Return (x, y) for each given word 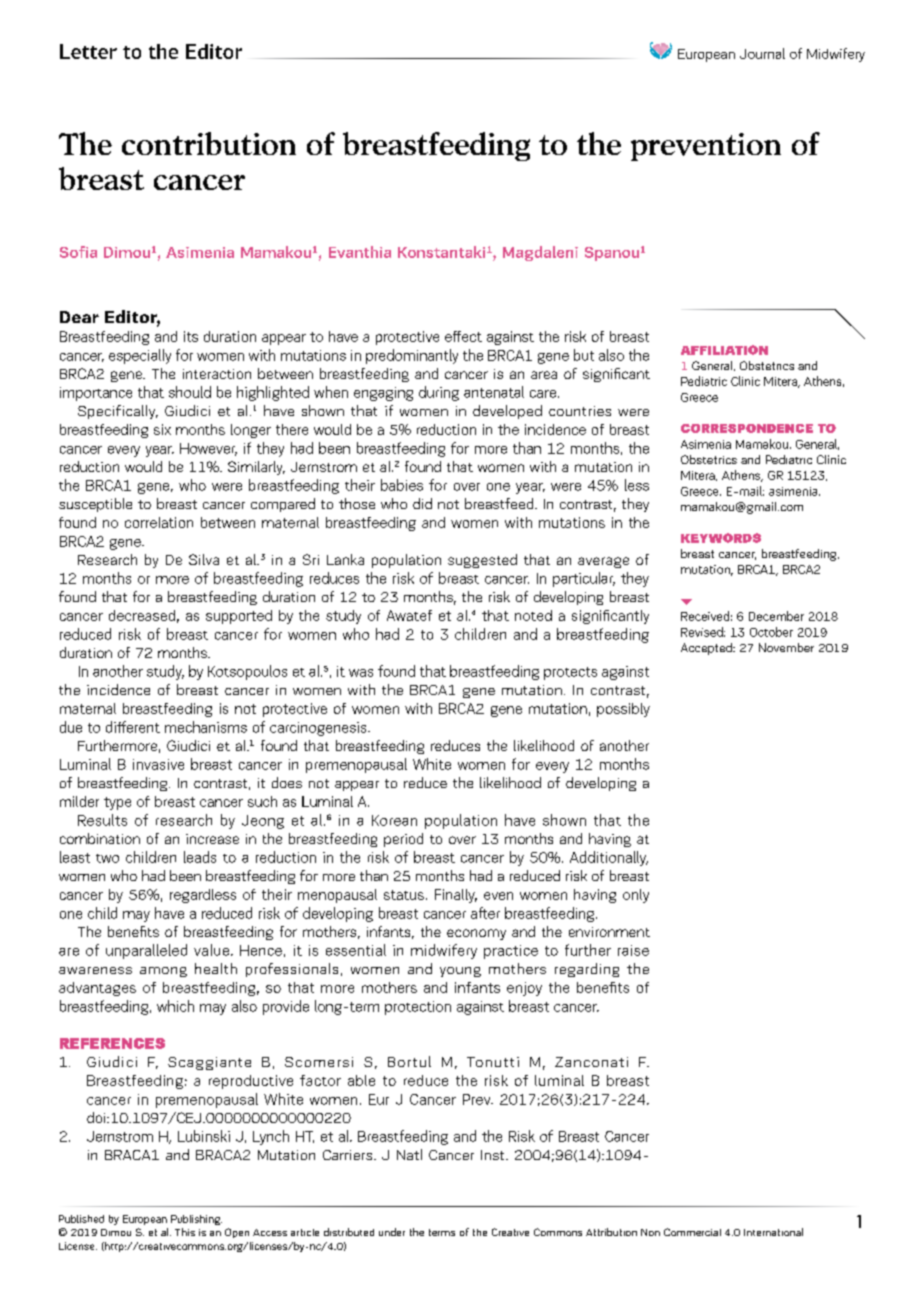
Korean (394, 820)
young (460, 972)
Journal (762, 53)
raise (633, 950)
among (163, 972)
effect (463, 336)
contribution (209, 143)
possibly (623, 710)
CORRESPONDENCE (747, 428)
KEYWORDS (721, 538)
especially (140, 356)
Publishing (196, 1220)
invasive (158, 764)
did (422, 503)
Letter (88, 51)
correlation (159, 522)
